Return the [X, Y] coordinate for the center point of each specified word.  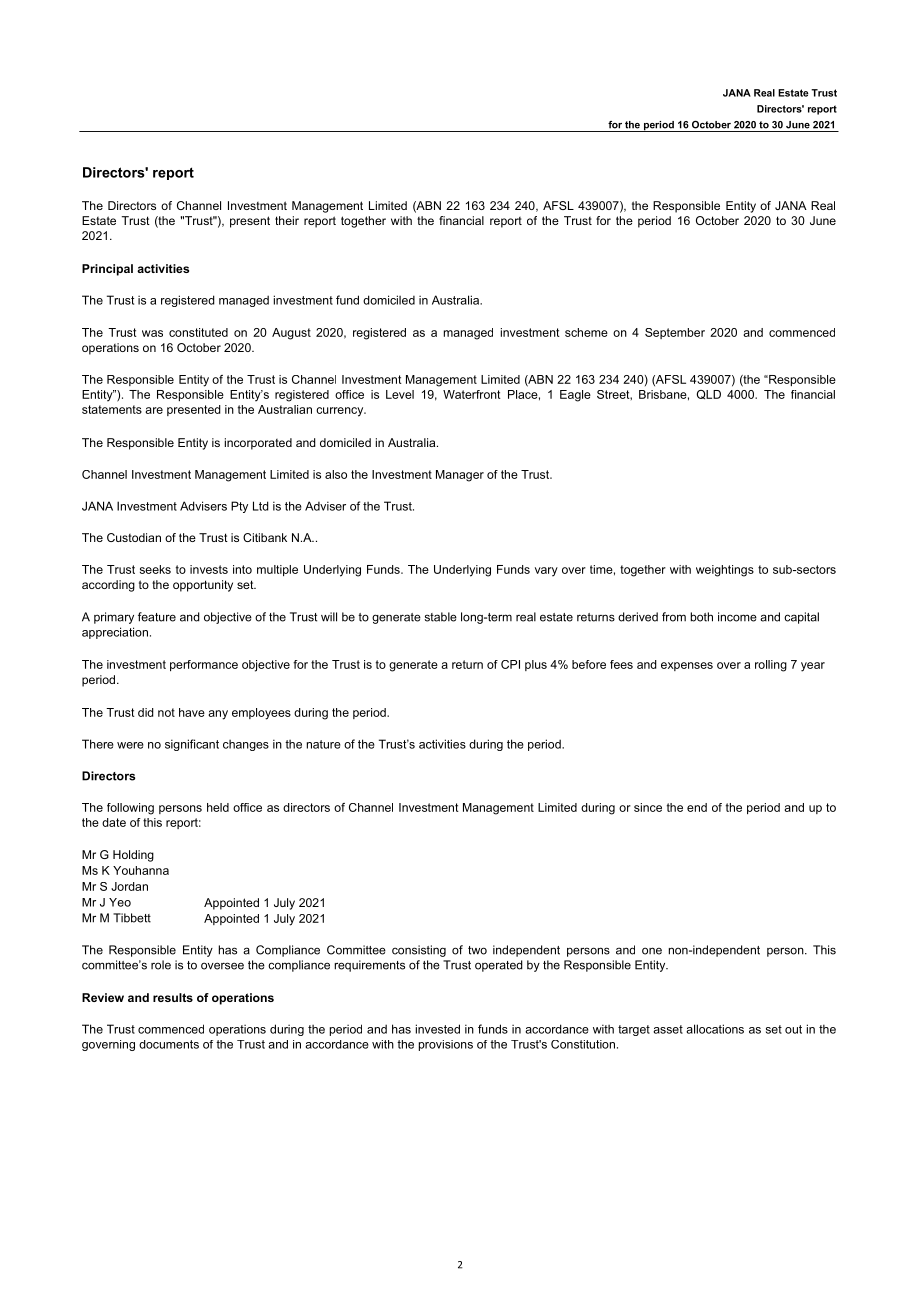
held [218, 807]
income [737, 617]
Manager [460, 476]
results [173, 997]
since [648, 807]
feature [157, 617]
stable [441, 617]
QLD [709, 395]
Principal [107, 270]
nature [324, 744]
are [154, 410]
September [675, 333]
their [287, 220]
